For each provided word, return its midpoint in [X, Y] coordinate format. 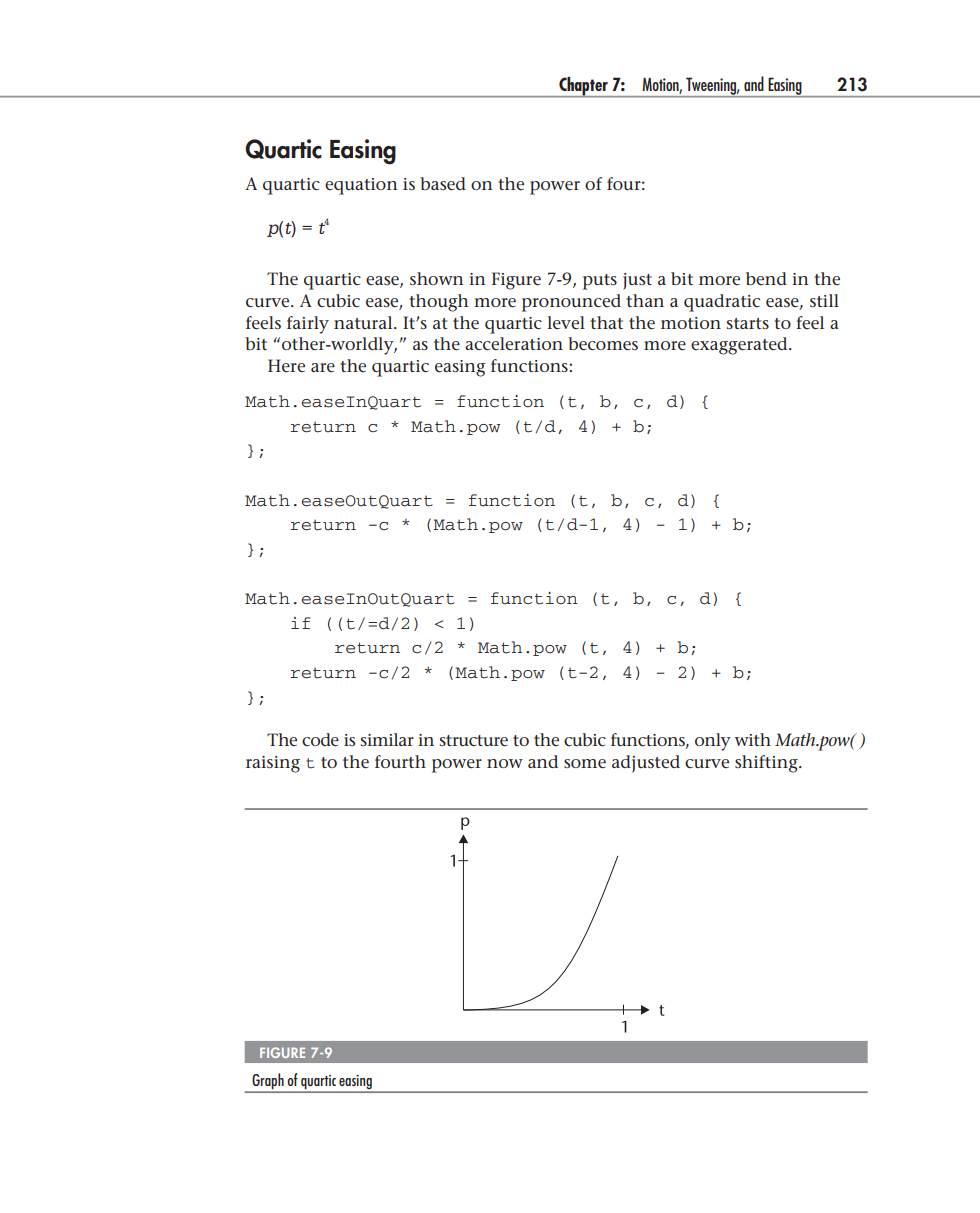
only [713, 742]
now [505, 763]
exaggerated [740, 346]
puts [600, 282]
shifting [767, 764]
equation [361, 186]
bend [766, 278]
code [320, 740]
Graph [268, 1081]
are [323, 368]
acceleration [514, 344]
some [585, 764]
